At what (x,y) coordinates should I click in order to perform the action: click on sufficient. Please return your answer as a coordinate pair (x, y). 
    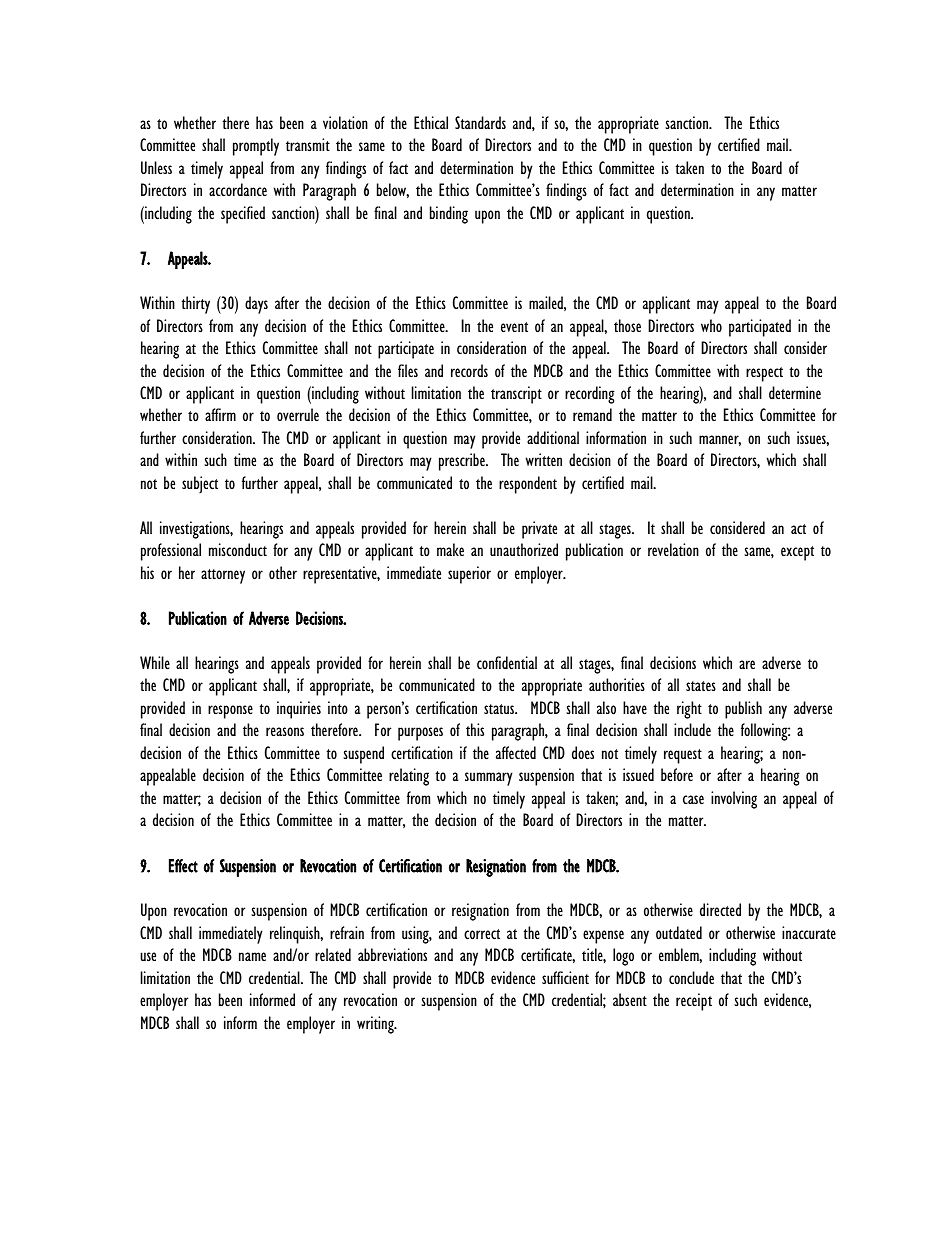
    Looking at the image, I should click on (565, 977).
